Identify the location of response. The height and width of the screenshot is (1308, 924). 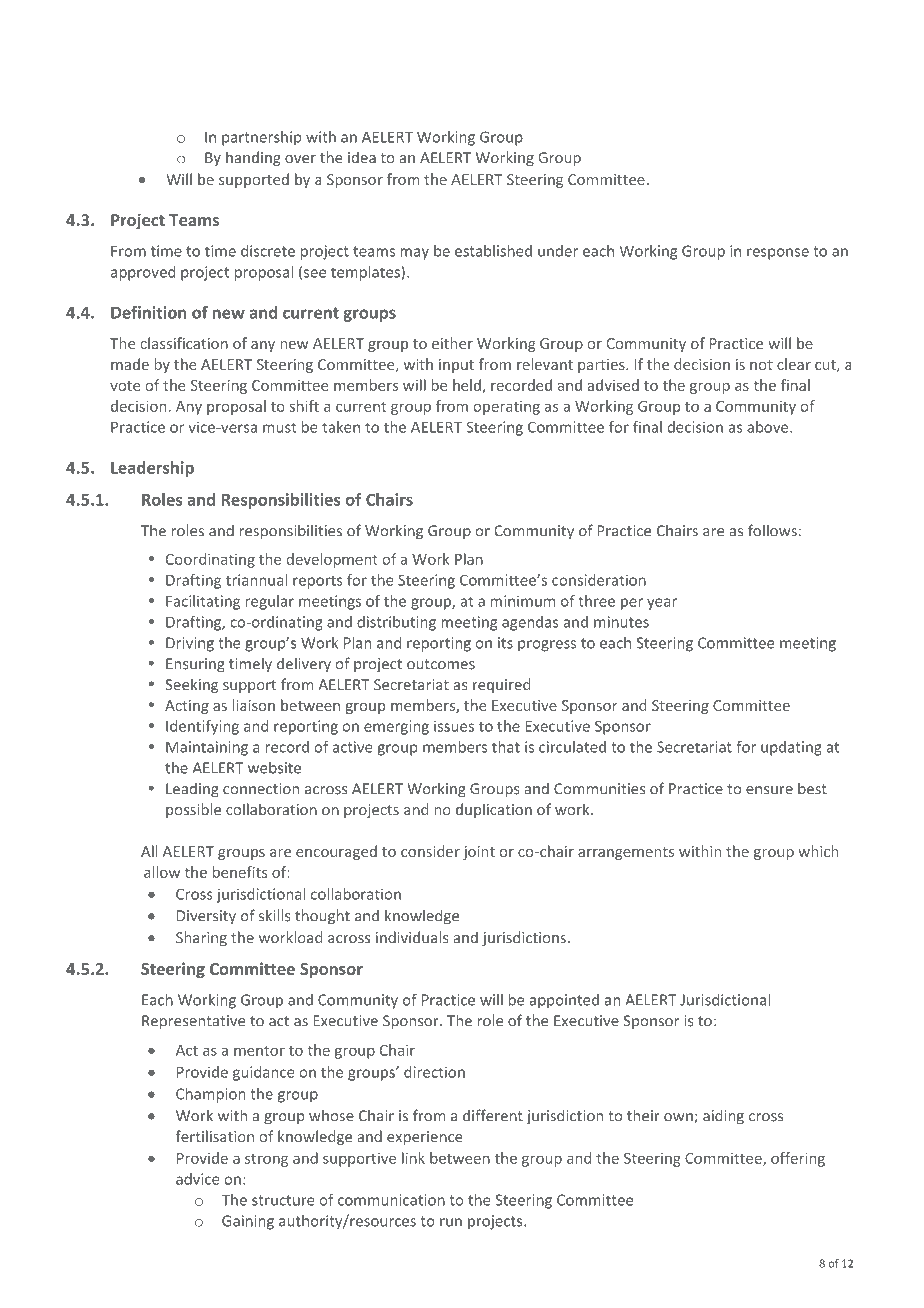
(778, 254).
